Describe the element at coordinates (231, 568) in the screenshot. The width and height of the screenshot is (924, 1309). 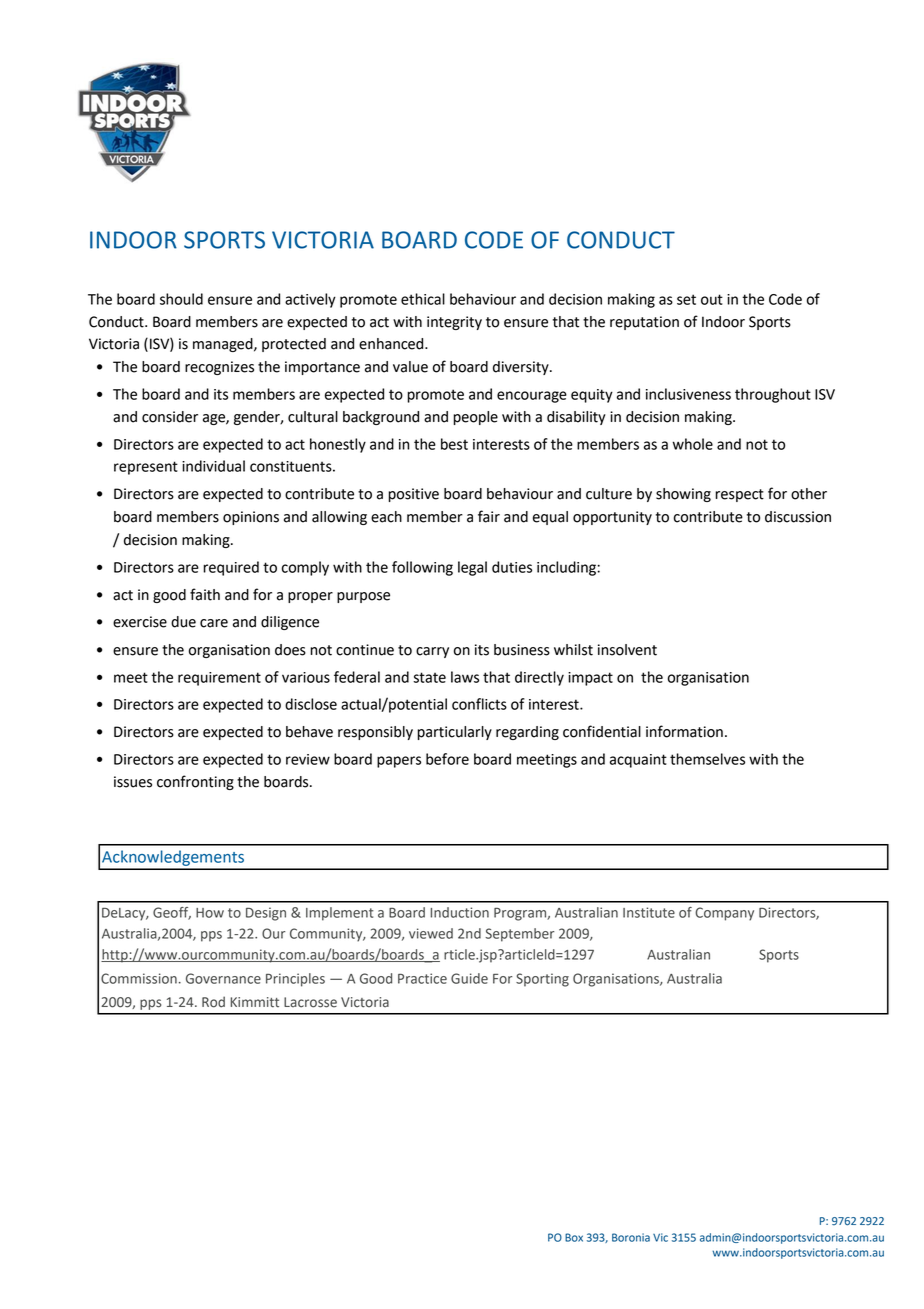
I see `required` at that location.
